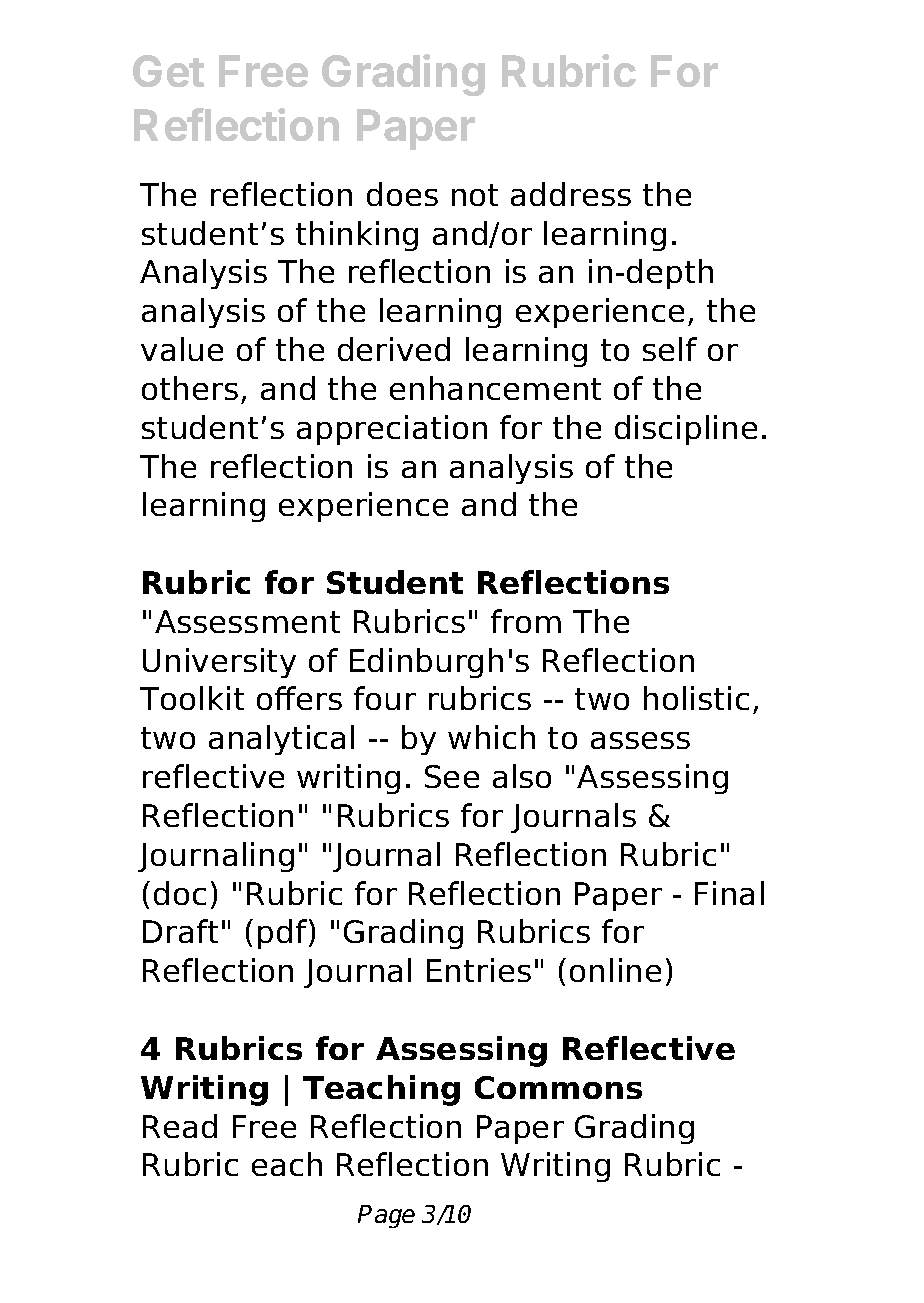 This document has width=924, height=1303. I want to click on address, so click(571, 194).
